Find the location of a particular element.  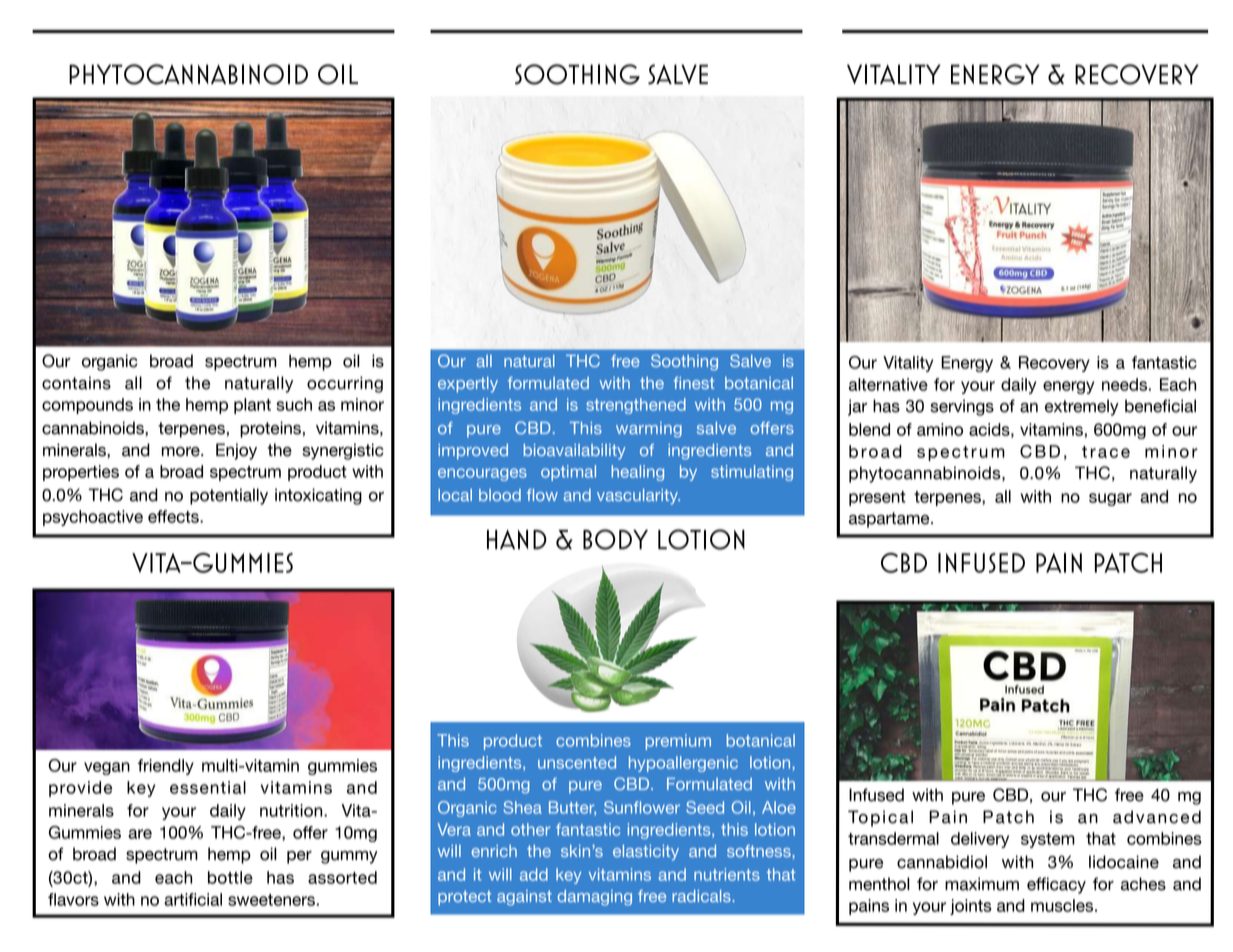

extremely is located at coordinates (1082, 407).
